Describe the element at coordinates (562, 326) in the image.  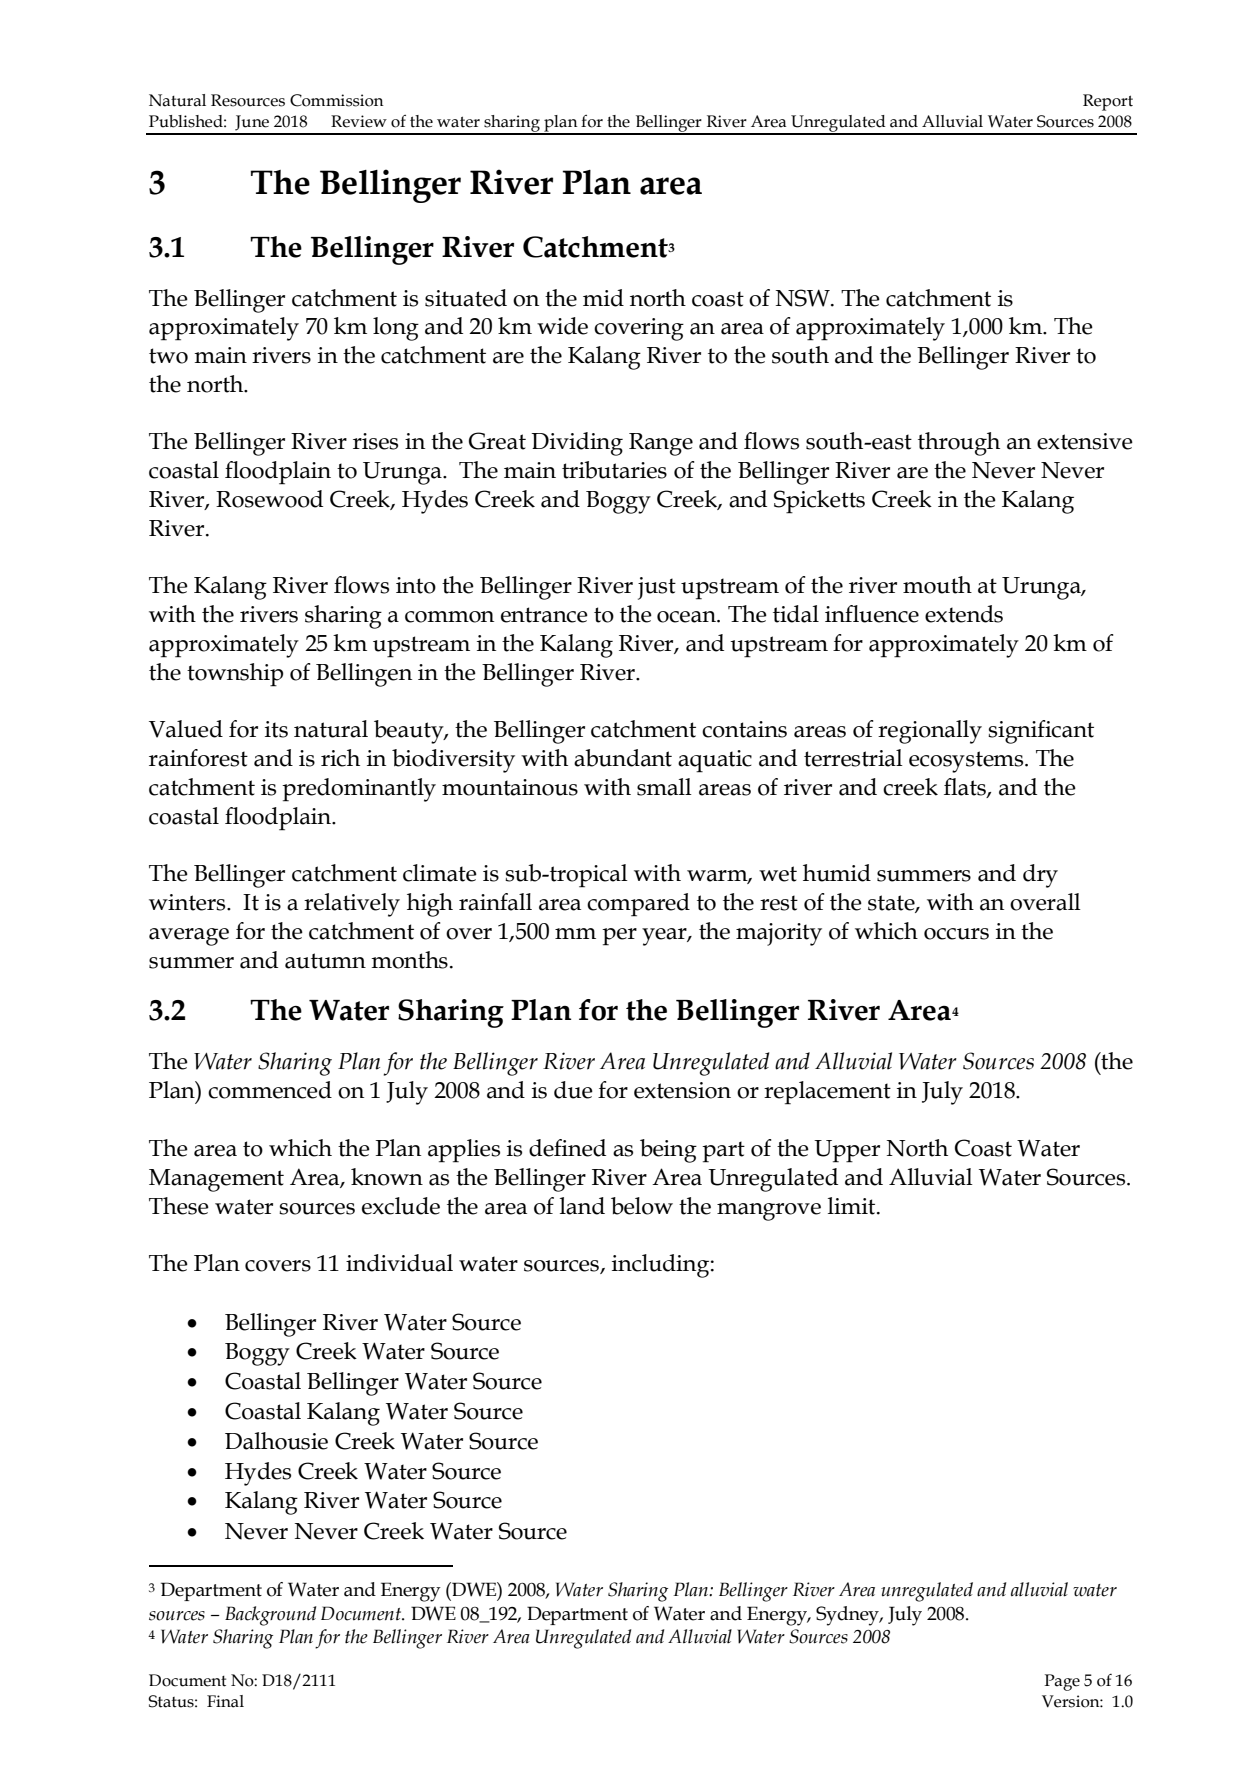
I see `wide` at that location.
